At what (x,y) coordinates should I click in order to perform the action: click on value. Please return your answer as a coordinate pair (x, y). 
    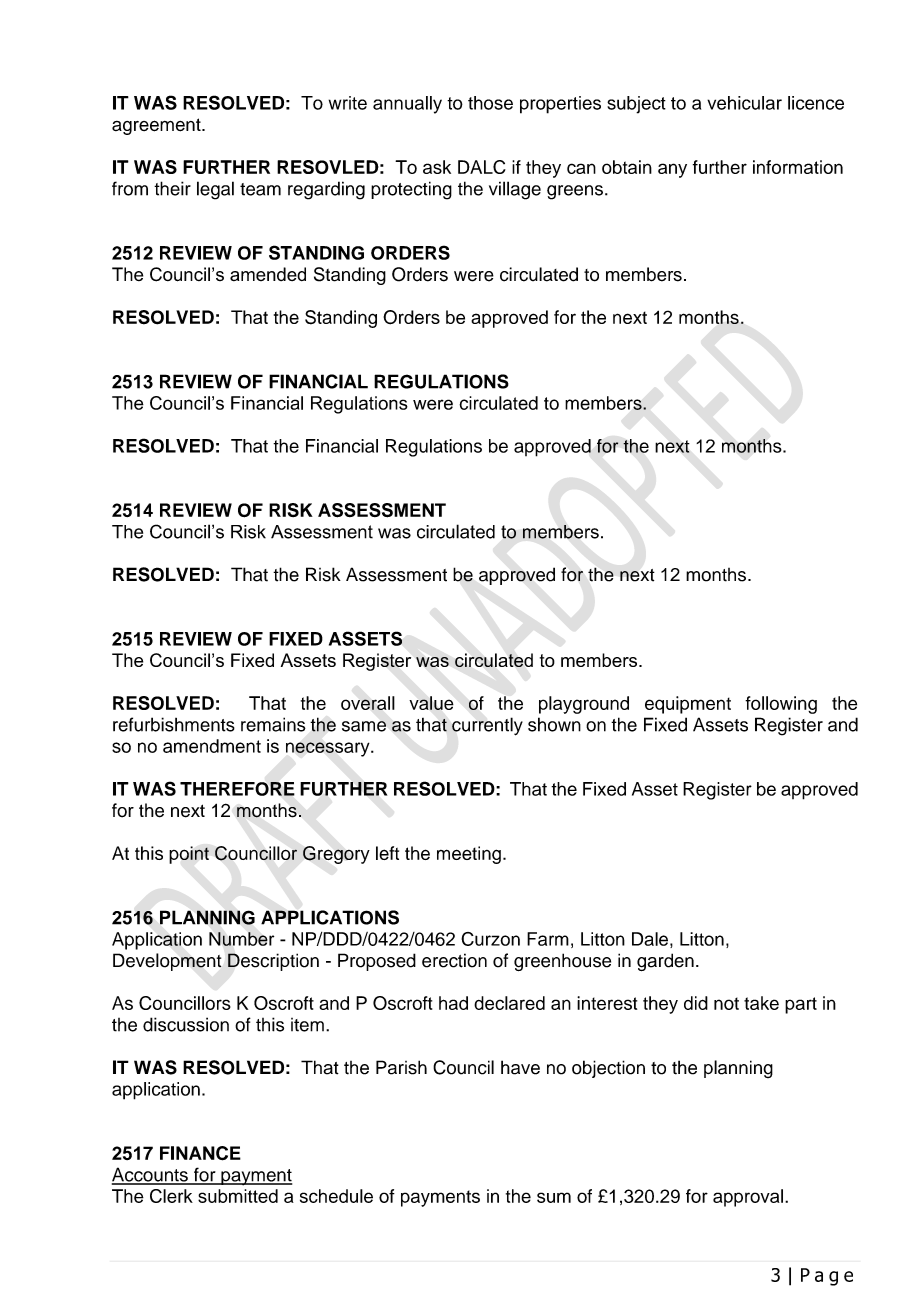
    Looking at the image, I should click on (431, 703).
